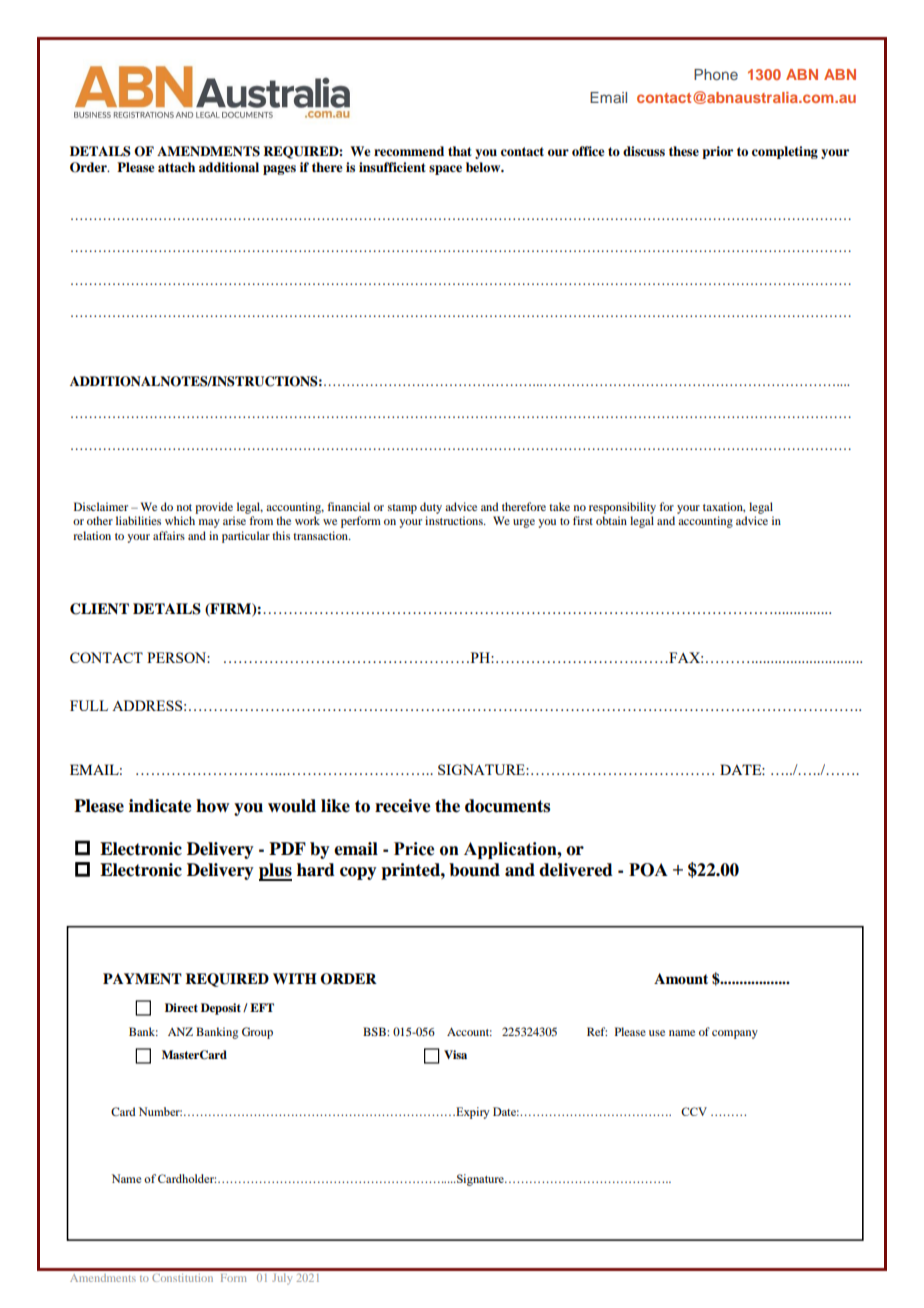 Image resolution: width=924 pixels, height=1308 pixels. What do you see at coordinates (455, 1054) in the image?
I see `Visa` at bounding box center [455, 1054].
